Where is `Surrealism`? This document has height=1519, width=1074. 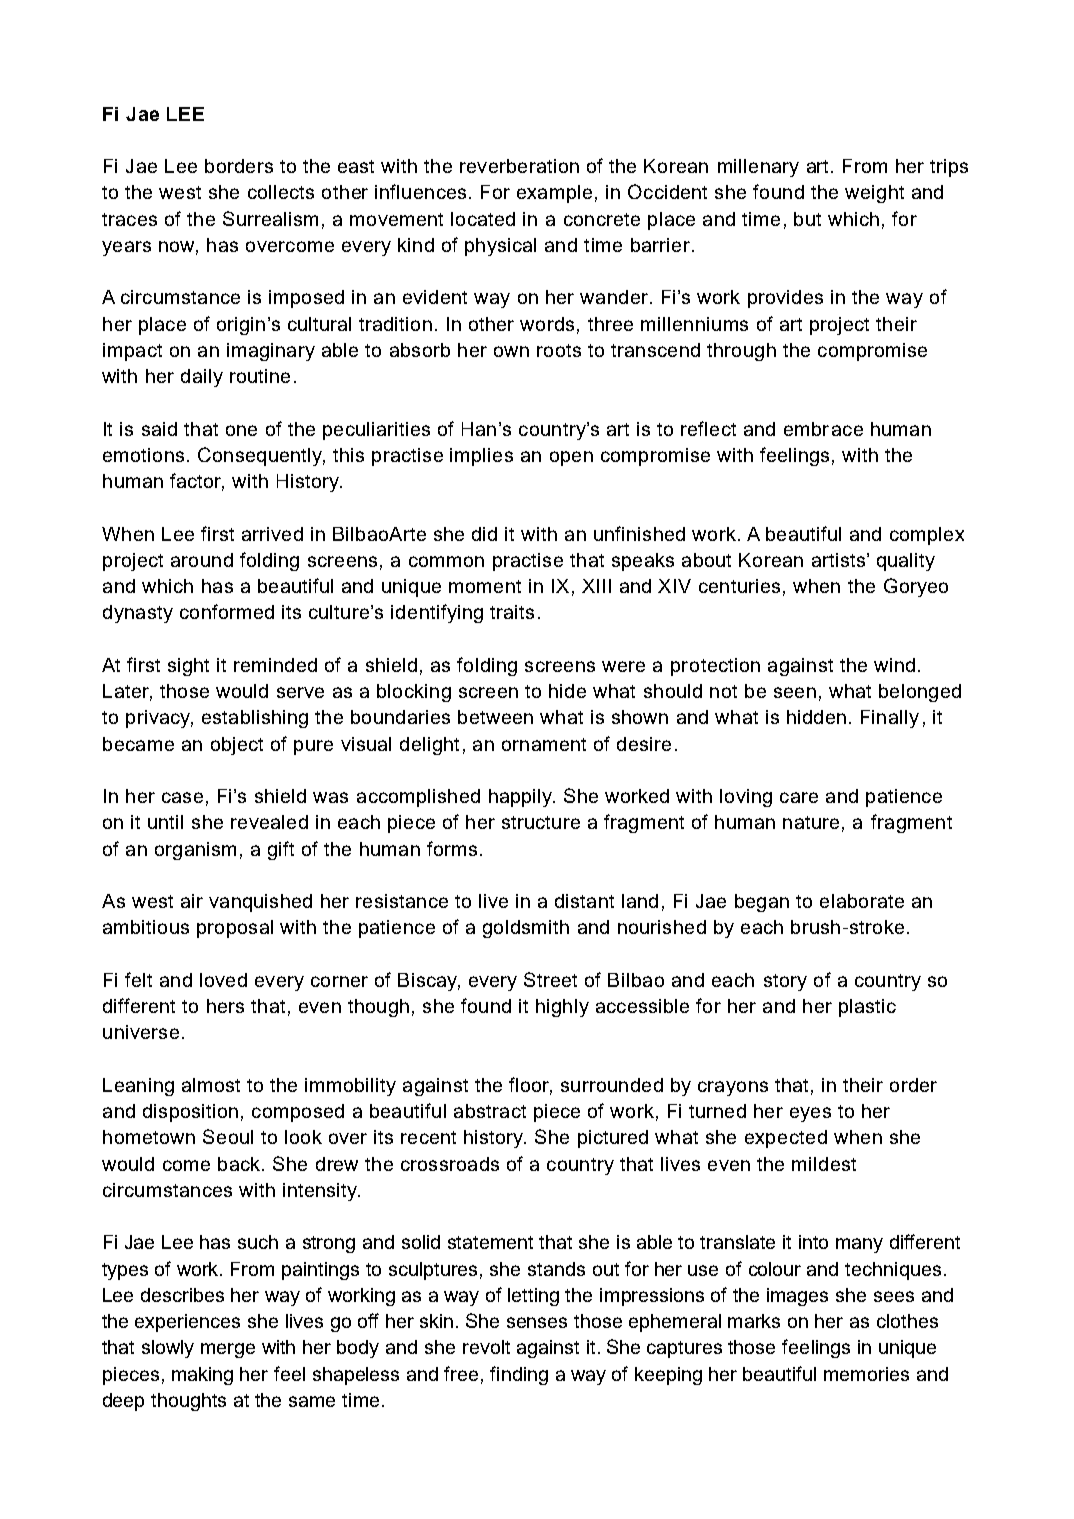
Surrealism is located at coordinates (270, 218).
